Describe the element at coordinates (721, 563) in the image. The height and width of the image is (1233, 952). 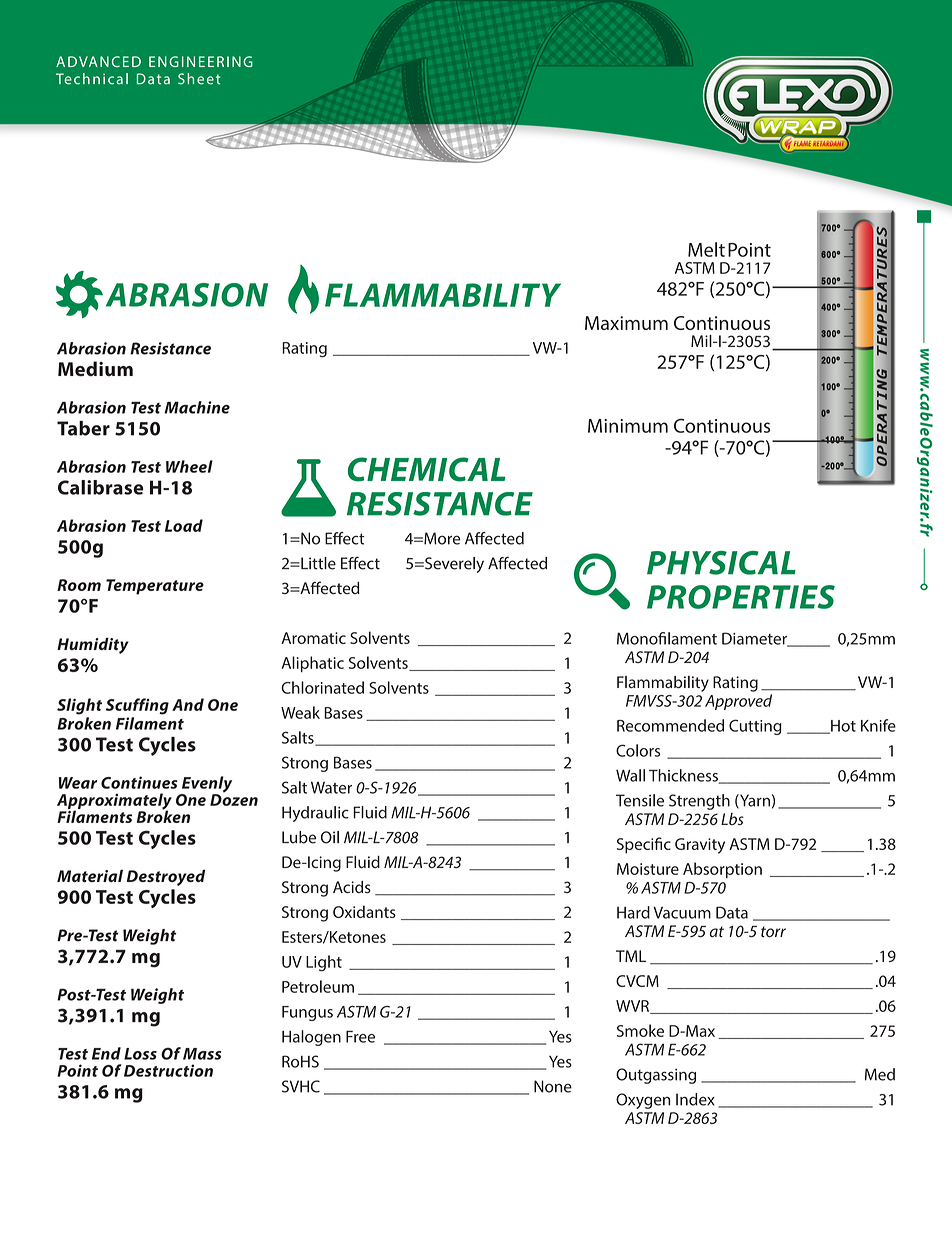
I see `PHYSICAL` at that location.
